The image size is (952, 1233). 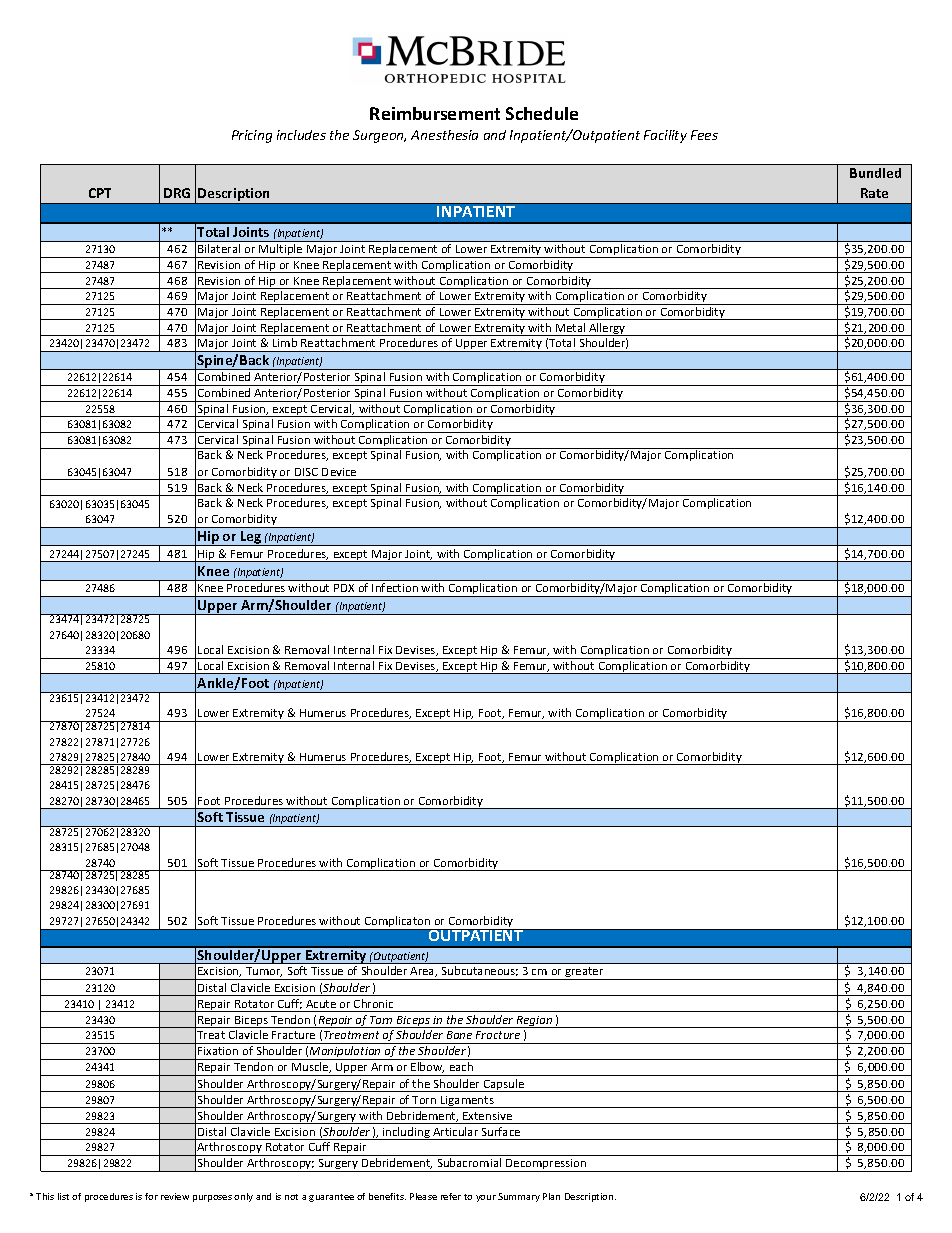 What do you see at coordinates (444, 135) in the page?
I see `Anesthesia` at bounding box center [444, 135].
